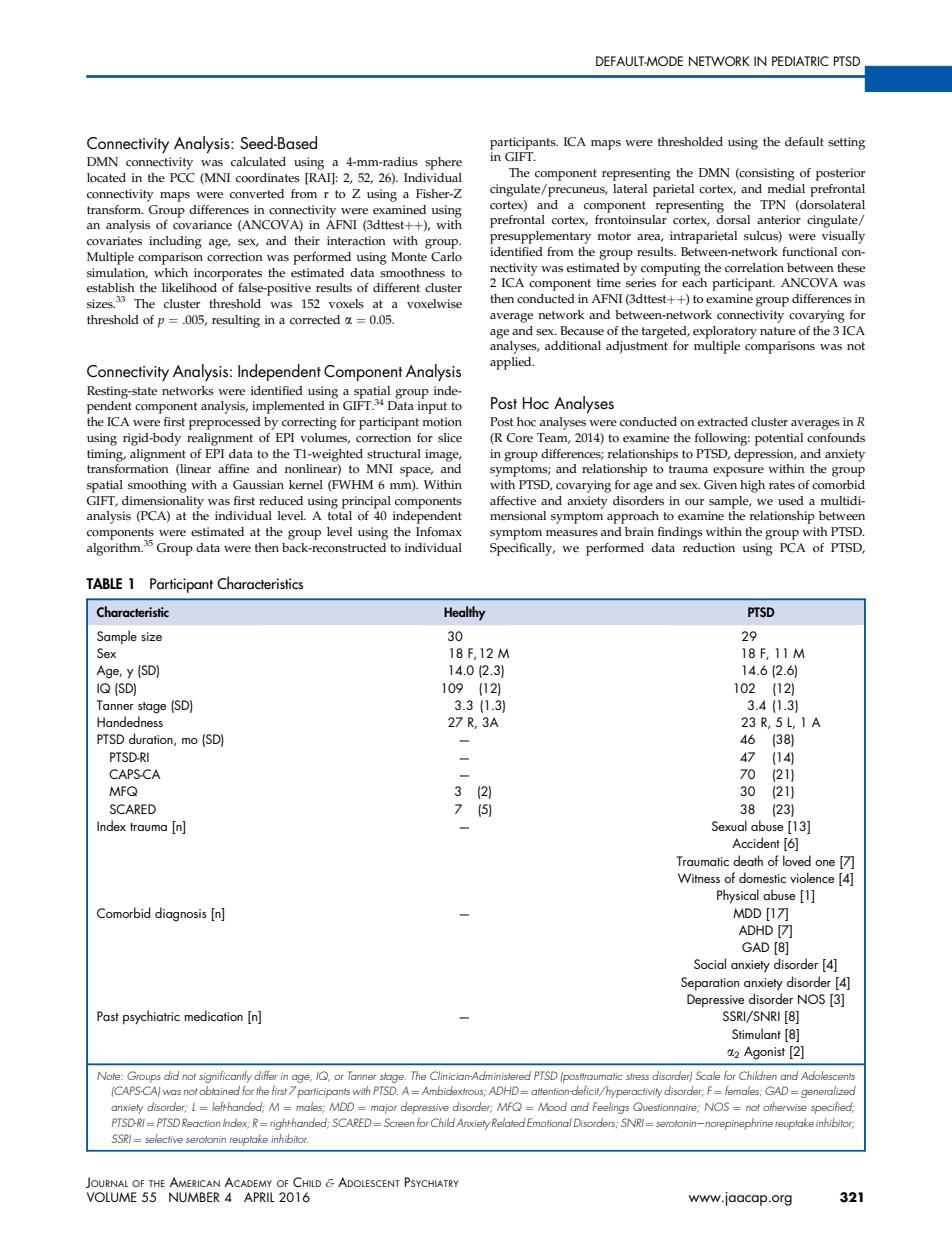 The image size is (952, 1237). What do you see at coordinates (181, 914) in the screenshot?
I see `diagnosis` at bounding box center [181, 914].
